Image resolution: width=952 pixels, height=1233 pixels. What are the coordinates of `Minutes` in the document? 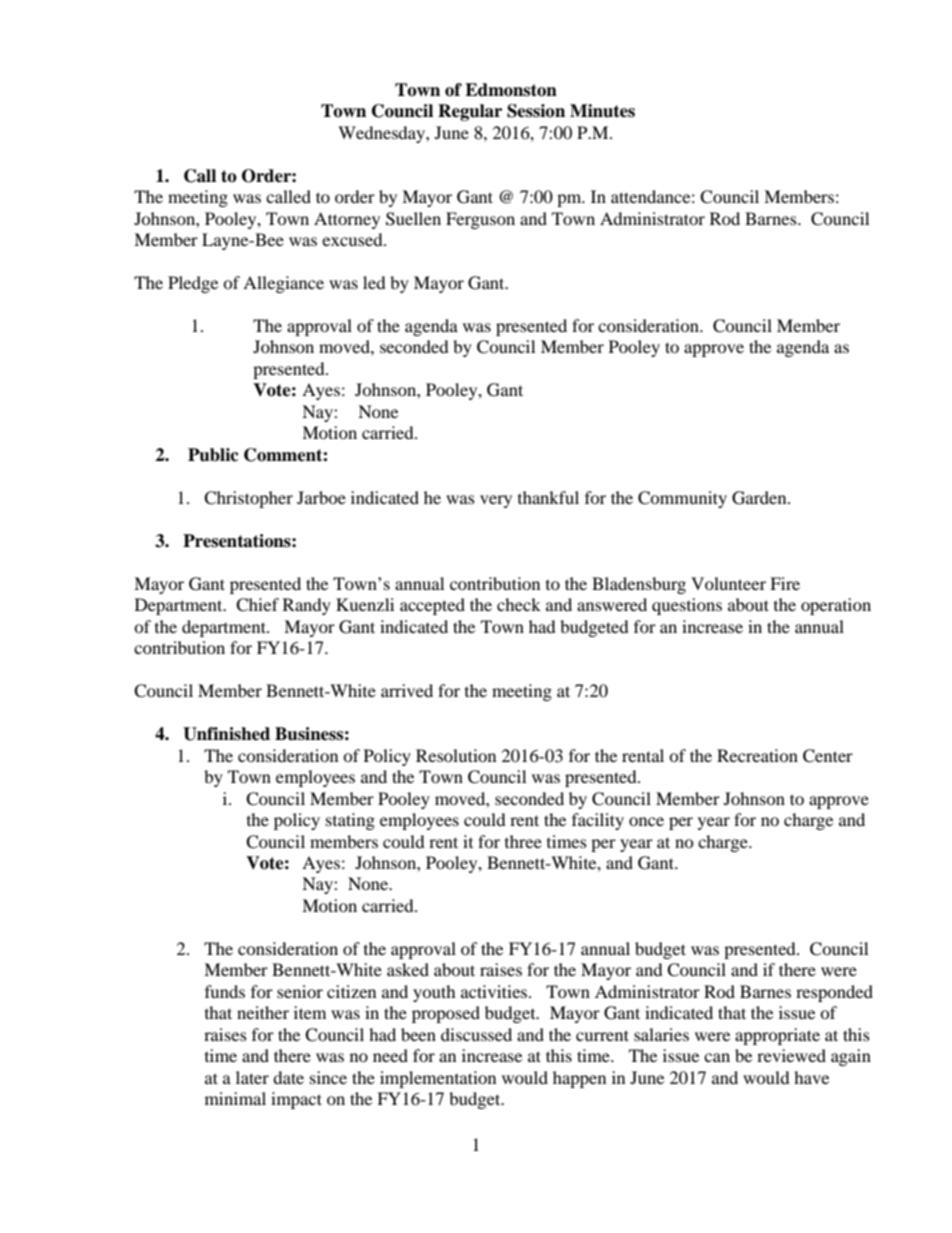 It's located at (602, 111).
